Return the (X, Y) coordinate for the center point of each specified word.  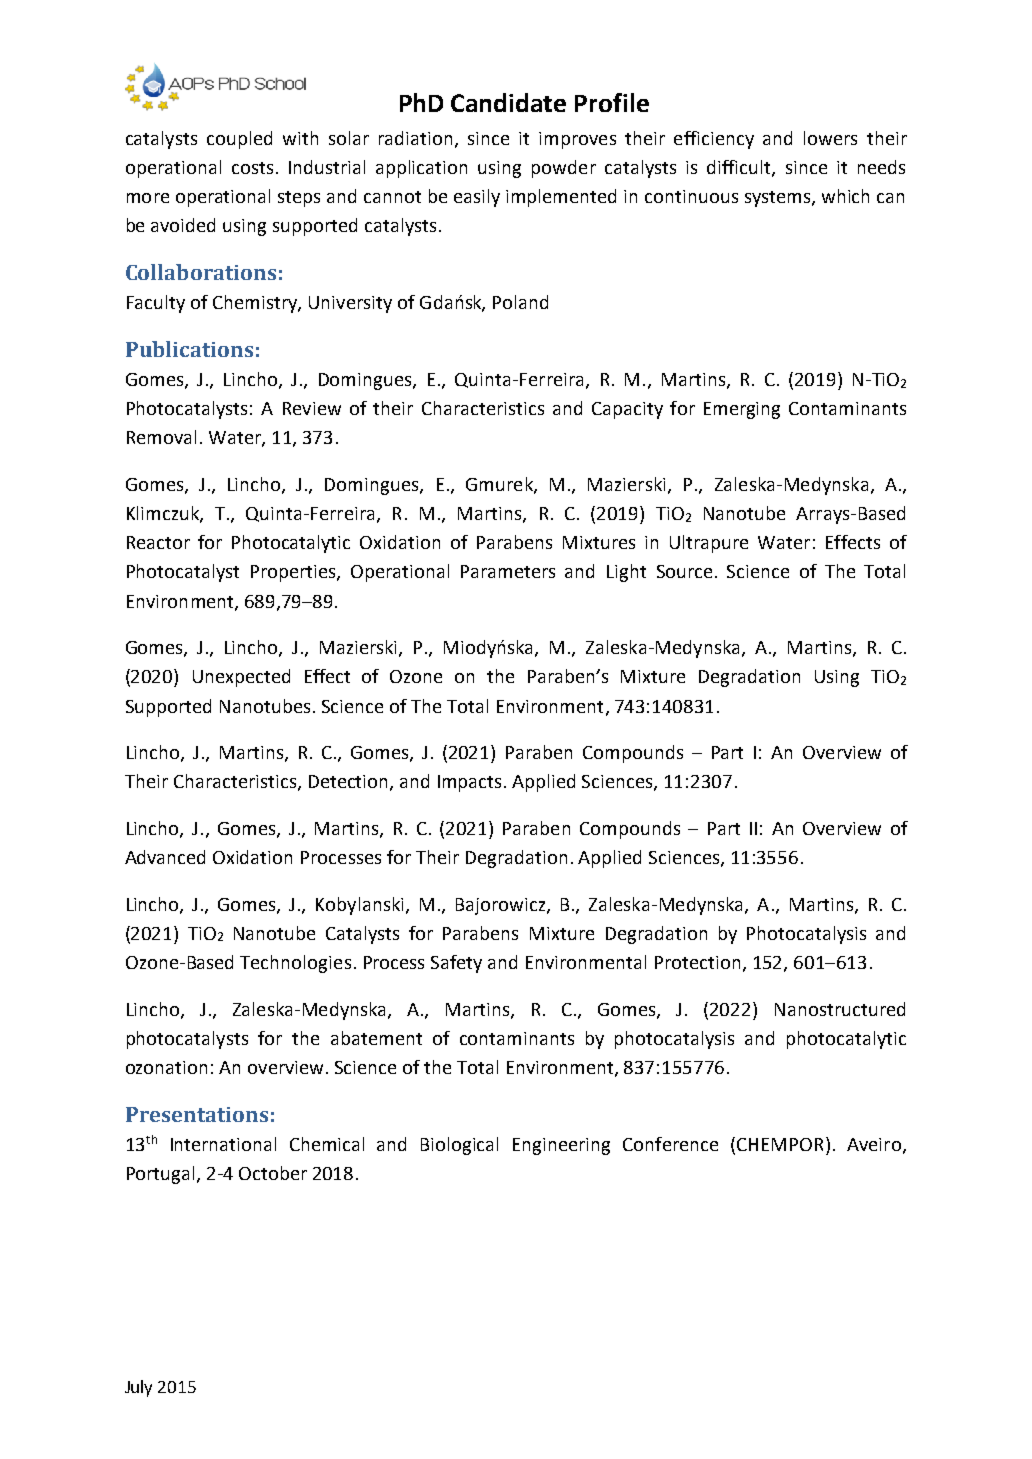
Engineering (561, 1146)
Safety (456, 964)
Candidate (508, 102)
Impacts (471, 783)
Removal (161, 437)
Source (684, 571)
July (138, 1388)
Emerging (742, 410)
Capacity (627, 410)
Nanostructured (840, 1009)
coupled (239, 140)
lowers (830, 138)
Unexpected (241, 678)
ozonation (166, 1067)
